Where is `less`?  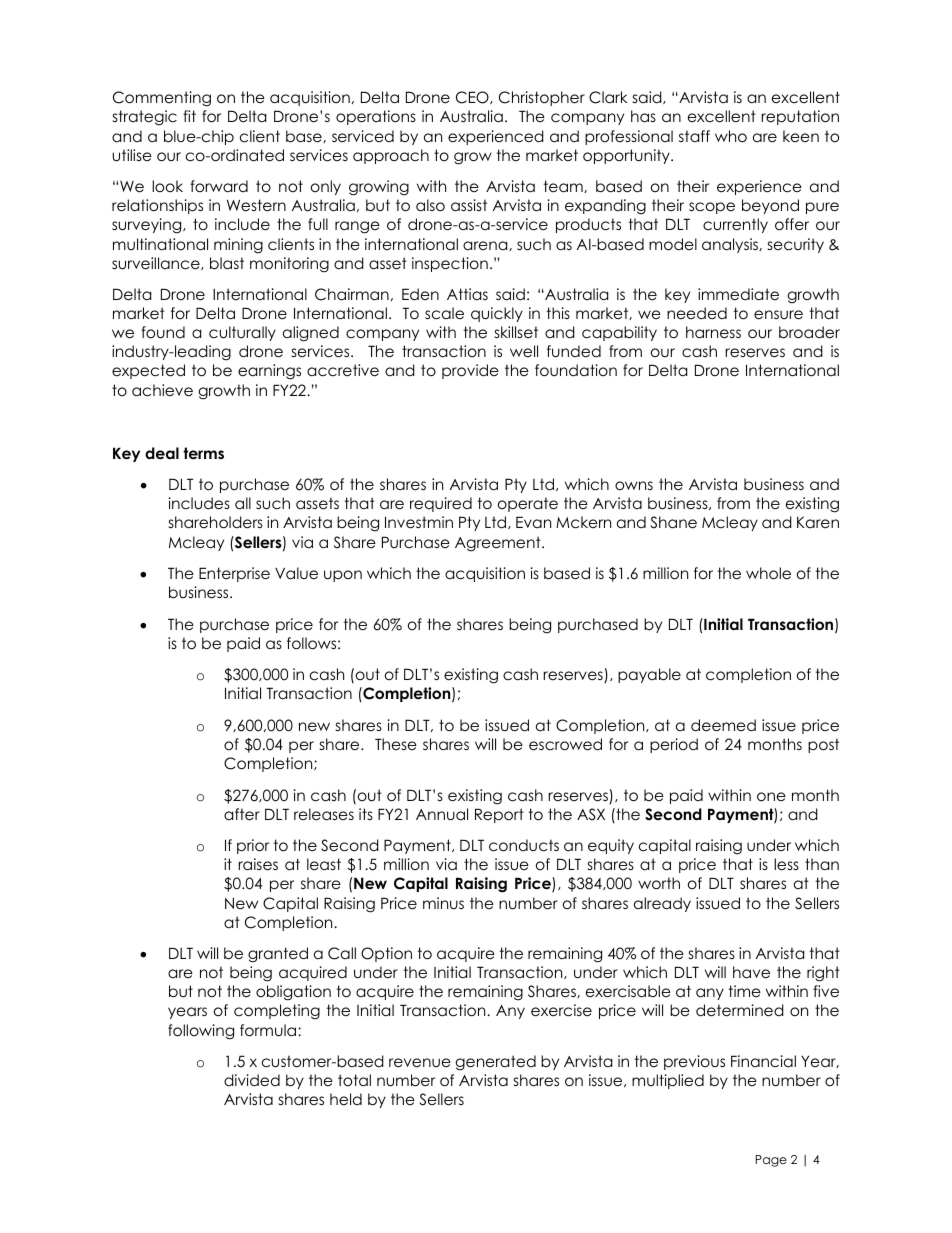 less is located at coordinates (786, 864).
